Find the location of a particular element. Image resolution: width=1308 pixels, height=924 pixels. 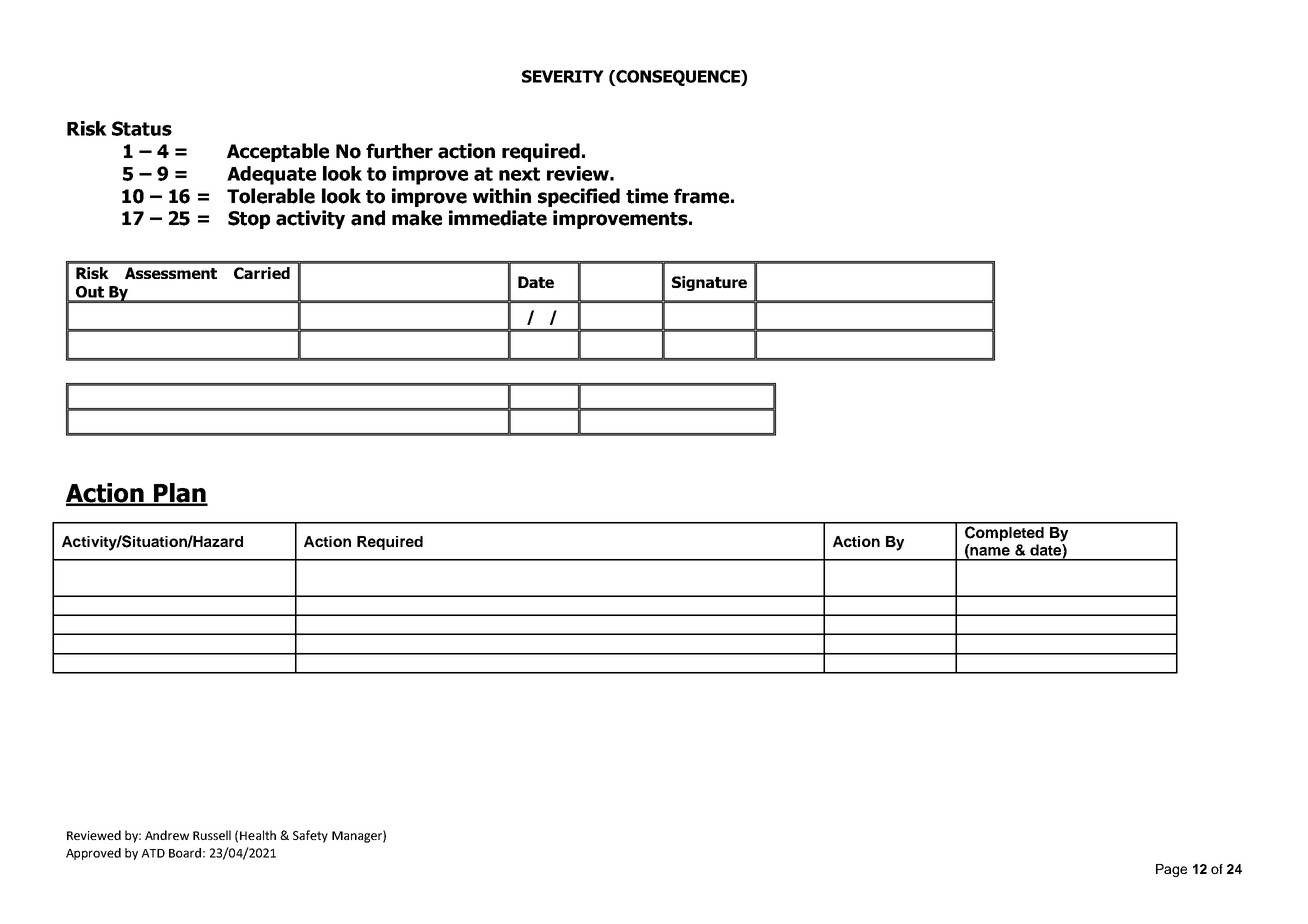

frame is located at coordinates (701, 196).
